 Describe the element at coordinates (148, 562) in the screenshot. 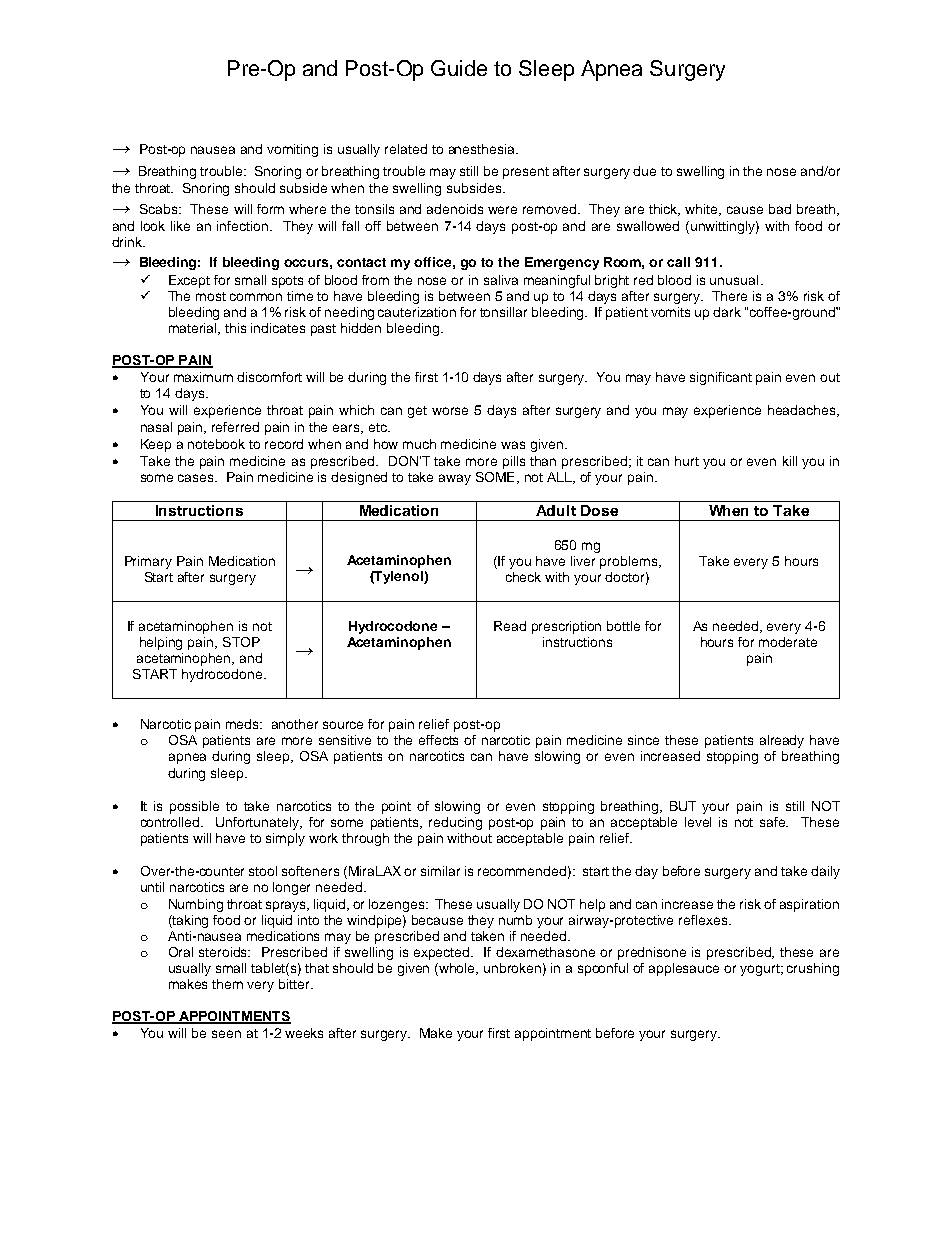

I see `Primary` at that location.
